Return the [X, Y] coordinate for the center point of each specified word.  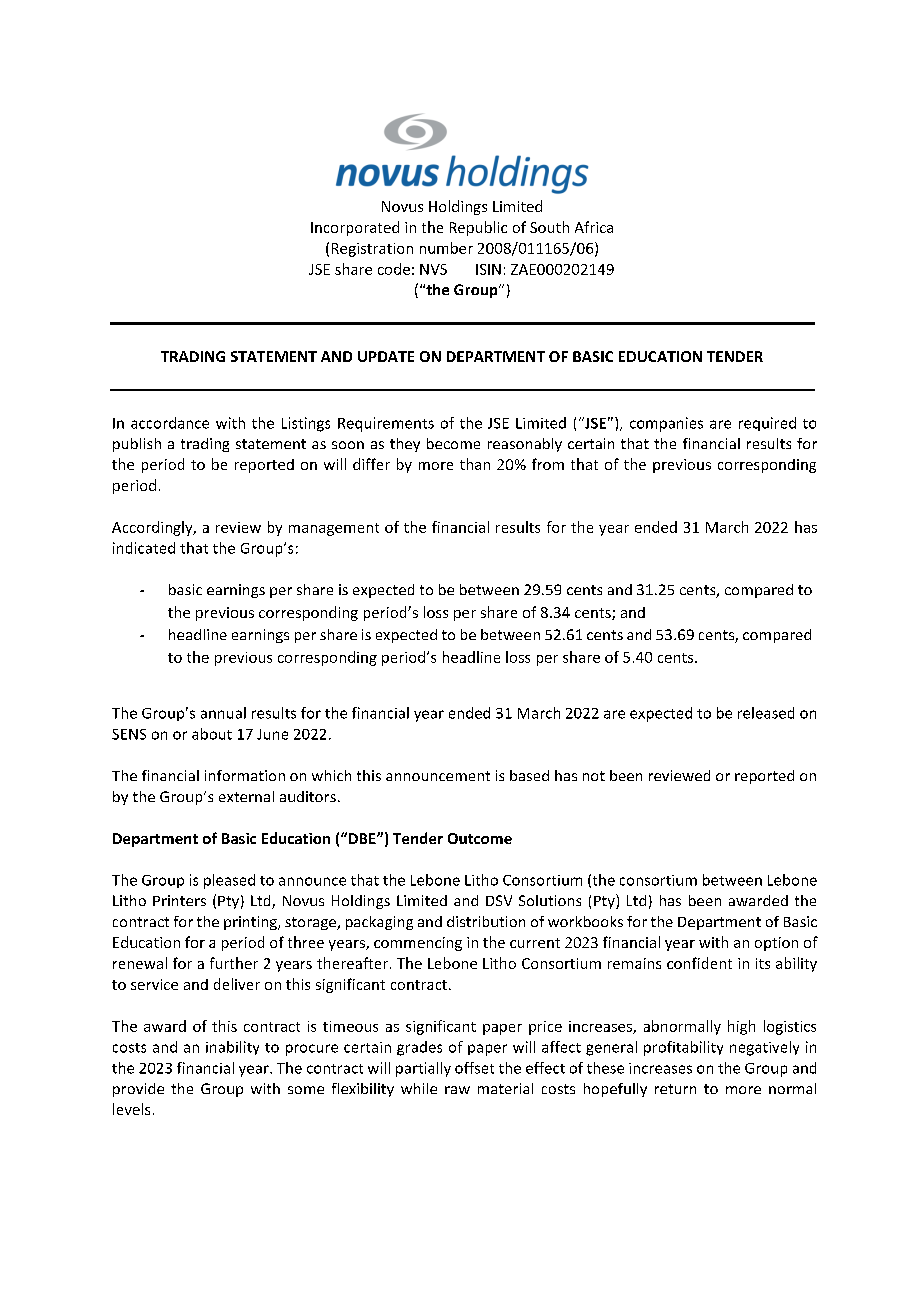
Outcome [480, 838]
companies [666, 424]
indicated [144, 548]
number [446, 248]
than [475, 464]
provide [138, 1090]
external [246, 796]
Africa [594, 227]
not [594, 776]
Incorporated [355, 228]
